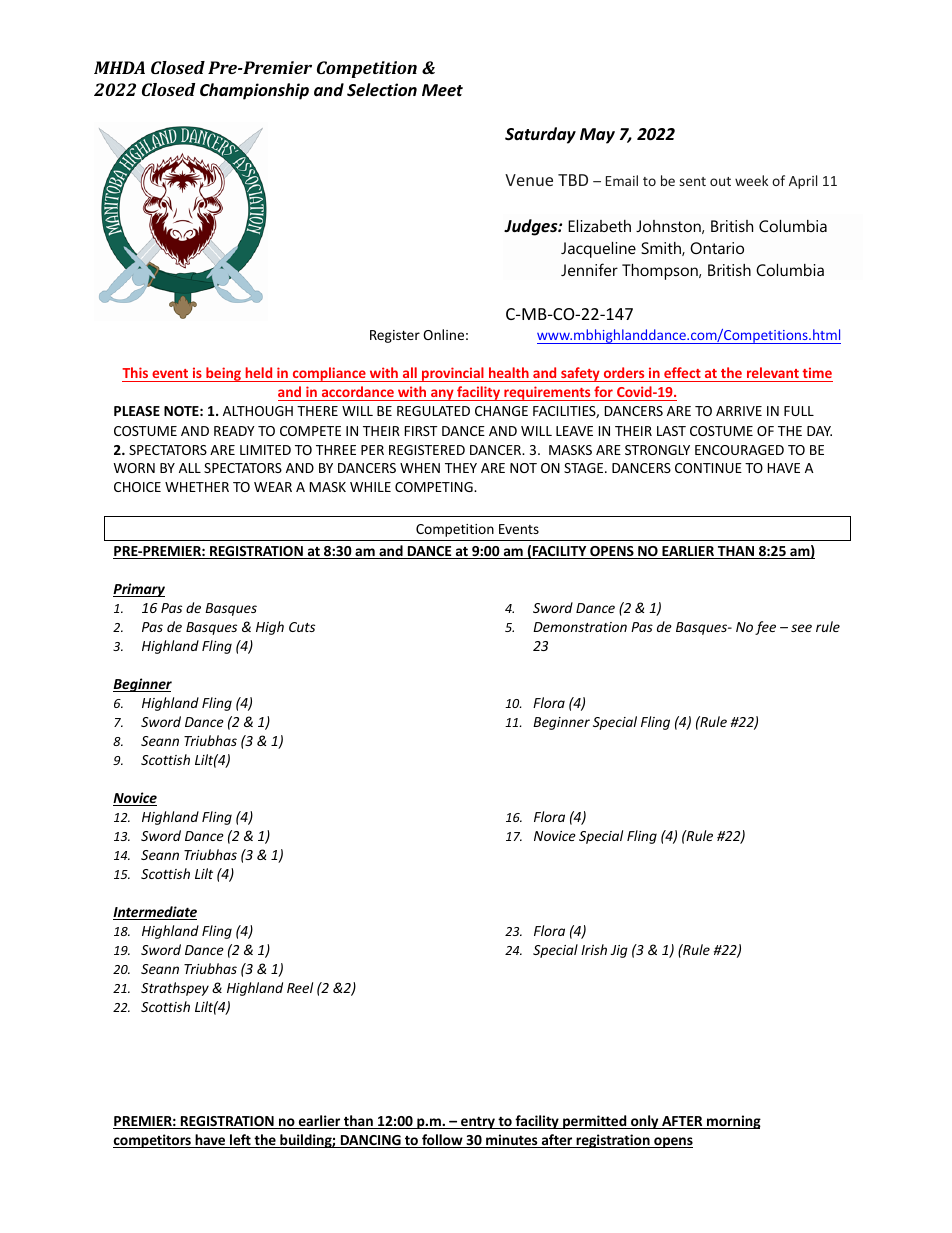 This page has height=1233, width=952. What do you see at coordinates (765, 628) in the page?
I see `fee` at bounding box center [765, 628].
